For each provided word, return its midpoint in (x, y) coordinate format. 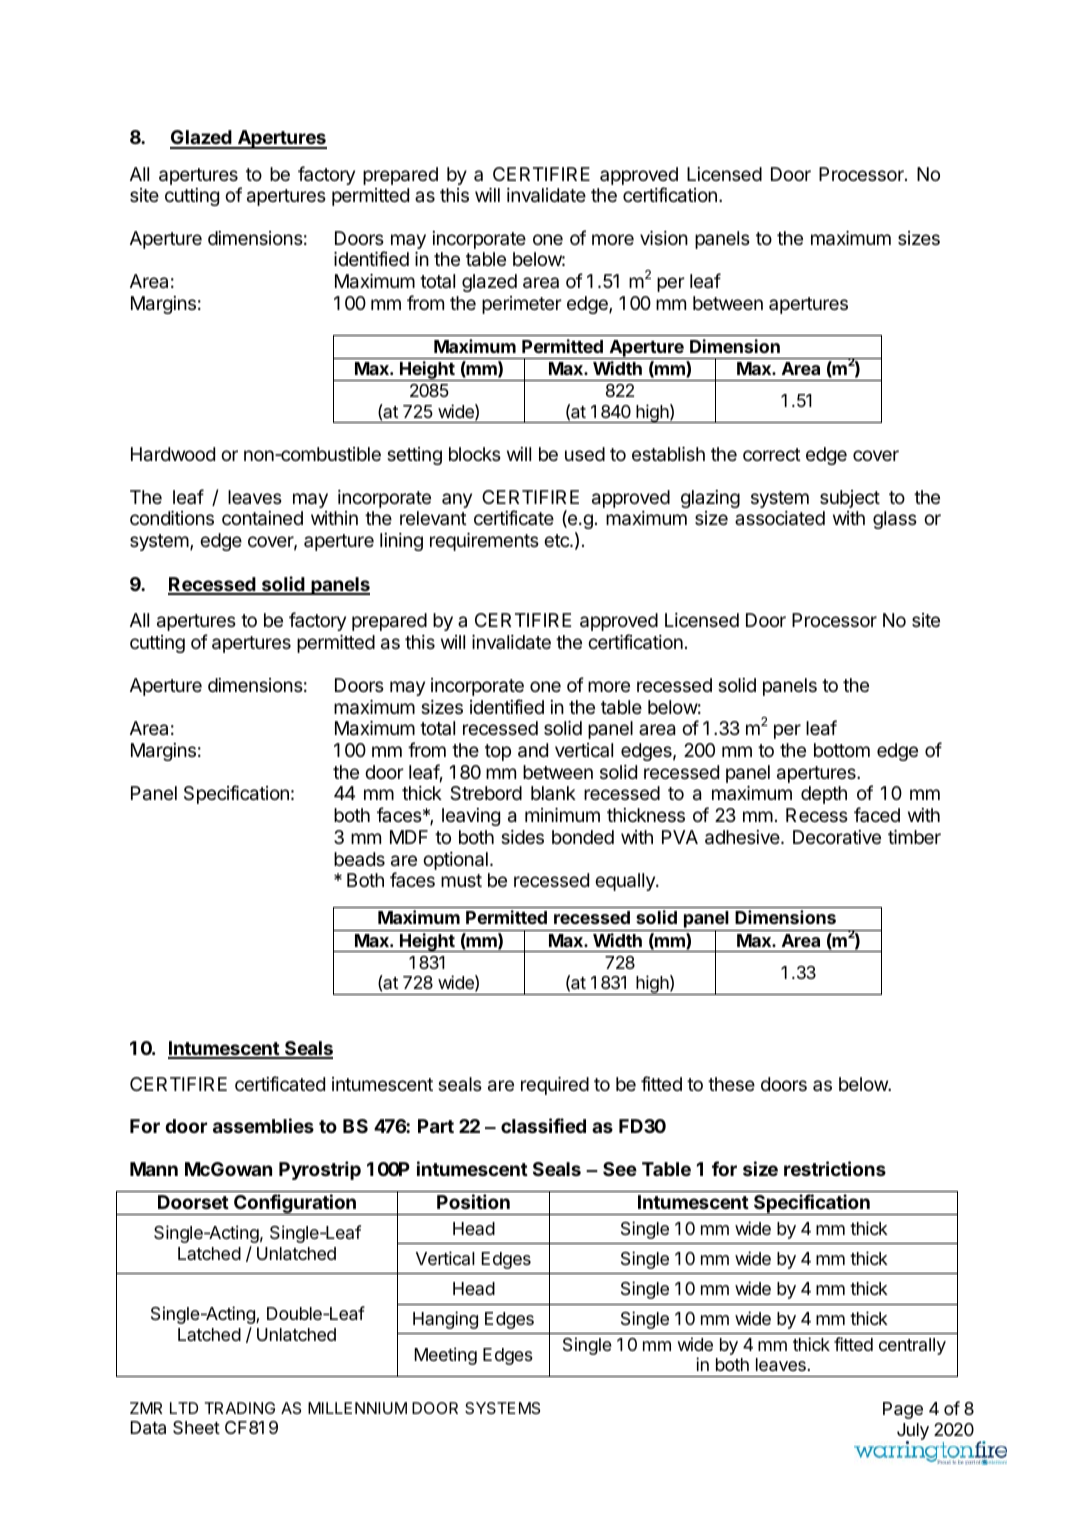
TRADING (240, 1408)
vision (664, 238)
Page (903, 1410)
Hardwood (173, 454)
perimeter (522, 305)
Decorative (837, 837)
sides (522, 837)
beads (359, 859)
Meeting (446, 1356)
